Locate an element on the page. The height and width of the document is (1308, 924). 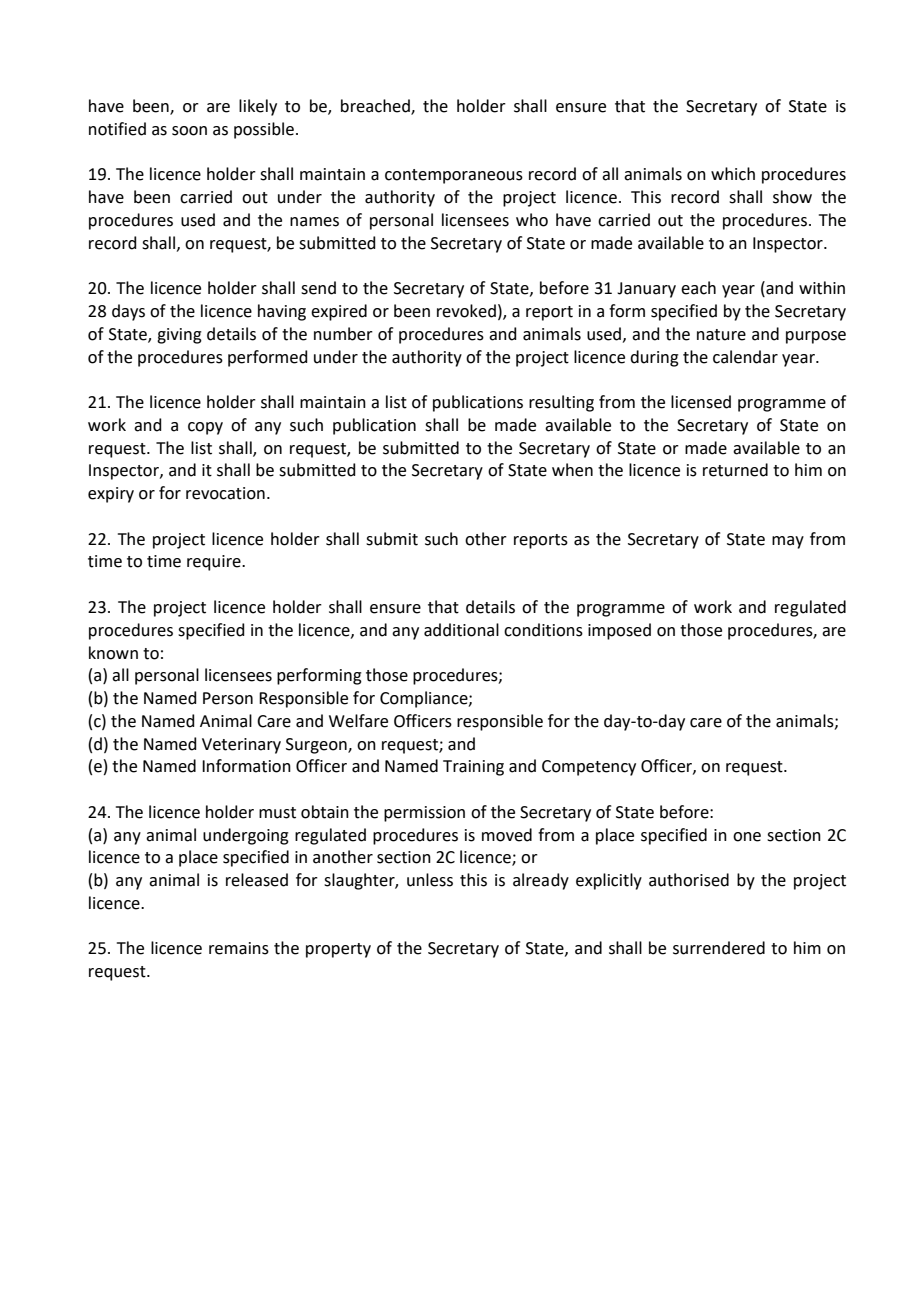
require is located at coordinates (215, 563).
